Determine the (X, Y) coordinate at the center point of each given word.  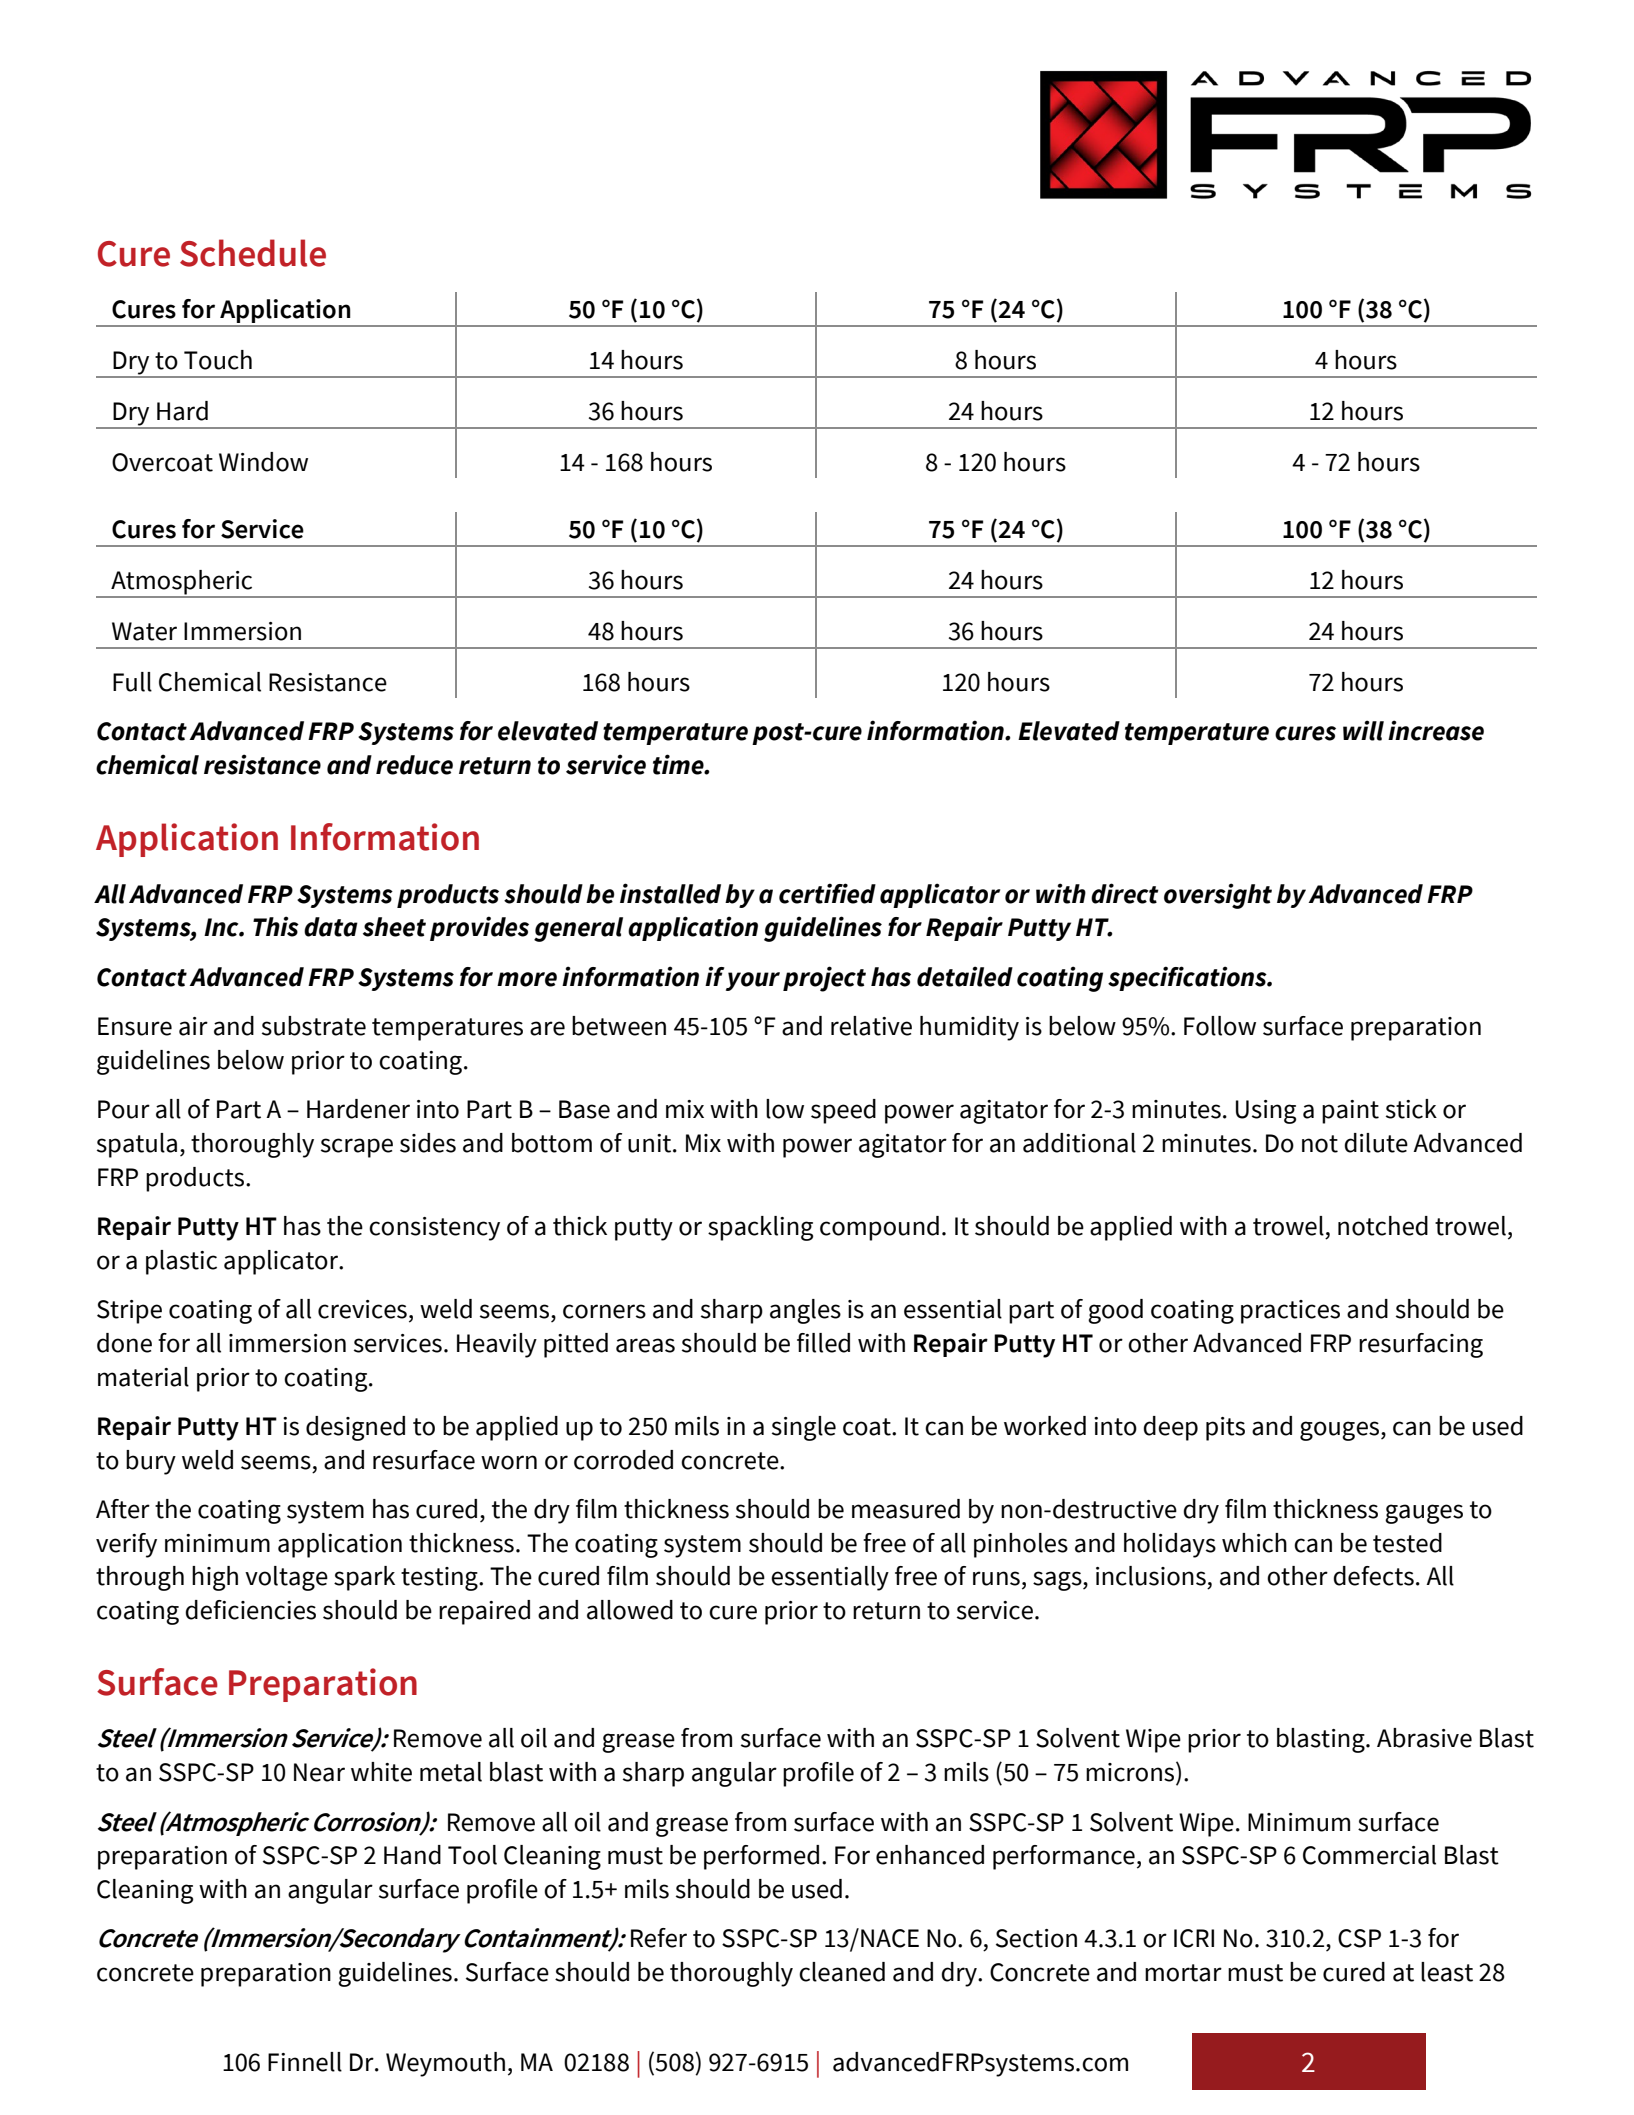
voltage (286, 1578)
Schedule (253, 253)
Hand (412, 1855)
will (1363, 730)
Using (1266, 1112)
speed (843, 1111)
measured (906, 1509)
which (1254, 1543)
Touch (218, 360)
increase (1436, 730)
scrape (357, 1148)
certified (827, 893)
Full (132, 682)
